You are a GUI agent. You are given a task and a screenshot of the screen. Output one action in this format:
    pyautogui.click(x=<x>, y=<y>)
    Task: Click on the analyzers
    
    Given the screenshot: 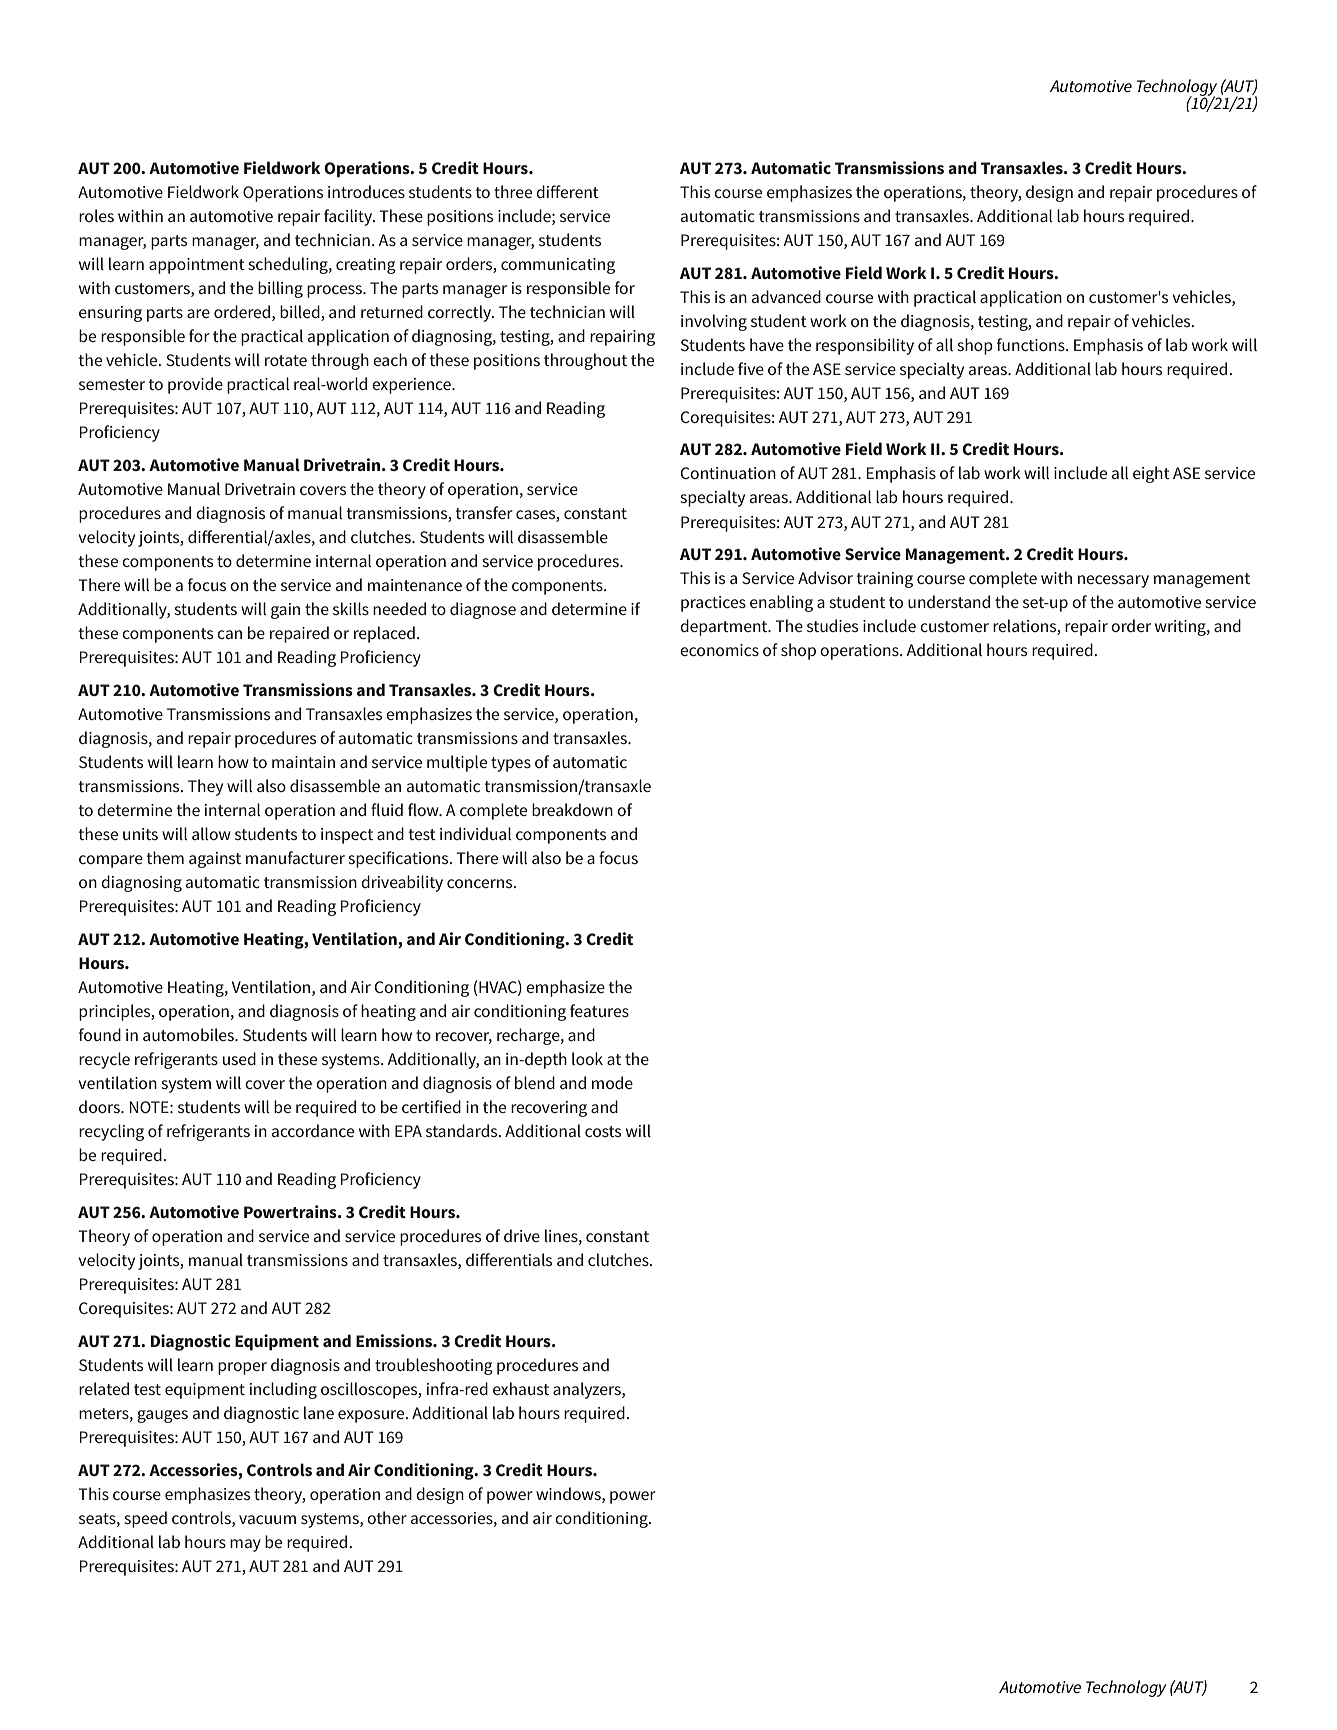 What is the action you would take?
    pyautogui.click(x=588, y=1390)
